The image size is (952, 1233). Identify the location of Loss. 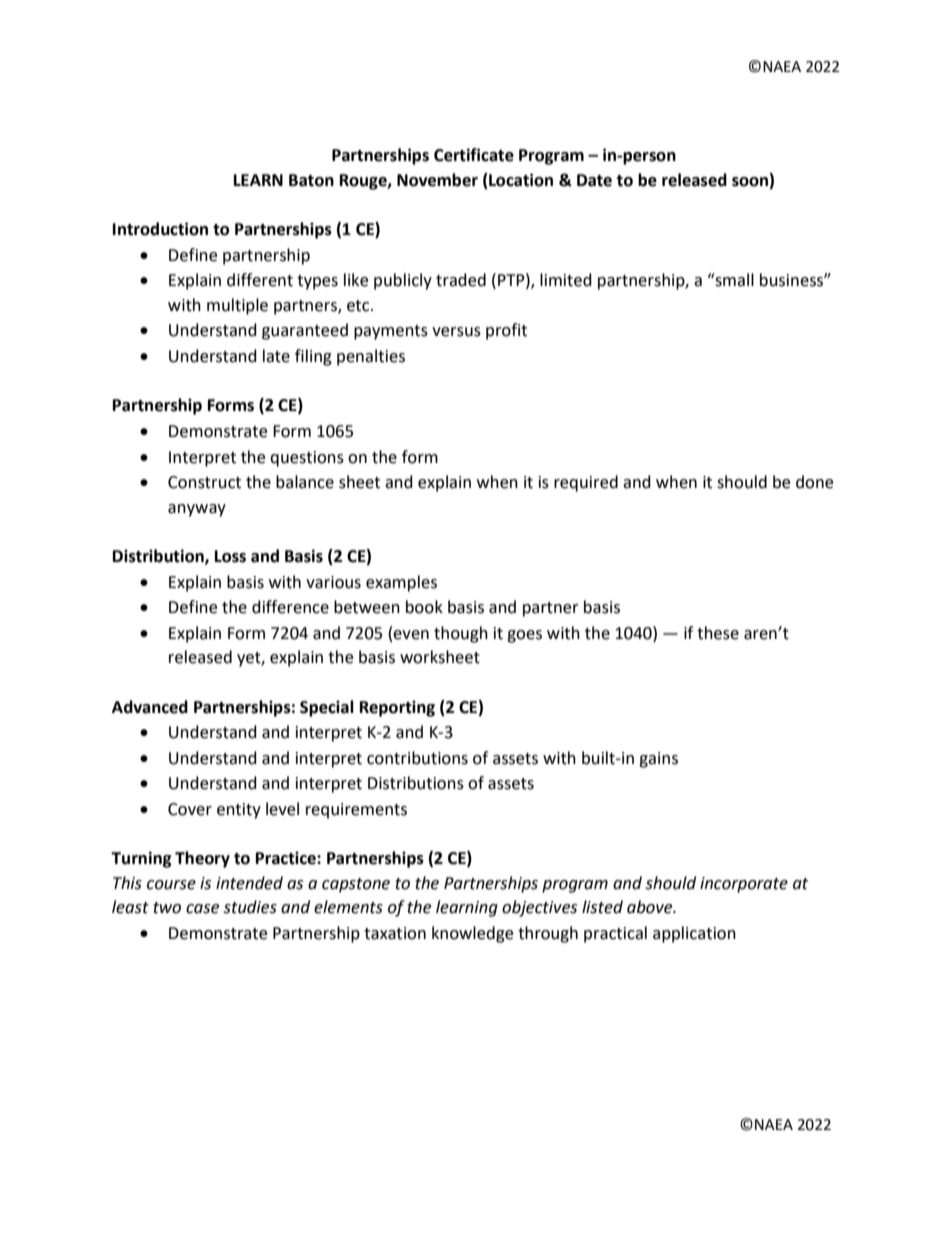
(230, 556).
